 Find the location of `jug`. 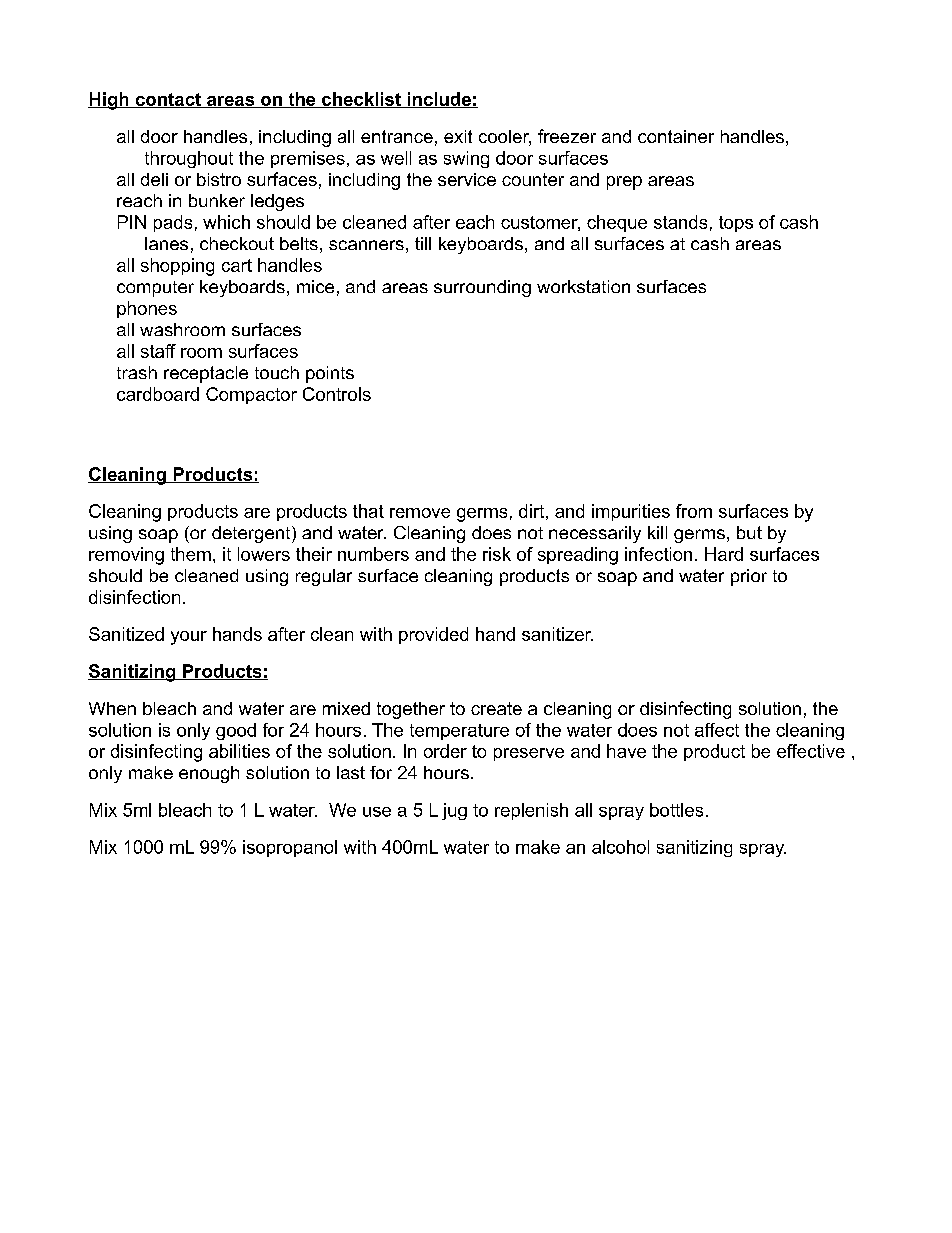

jug is located at coordinates (454, 811).
